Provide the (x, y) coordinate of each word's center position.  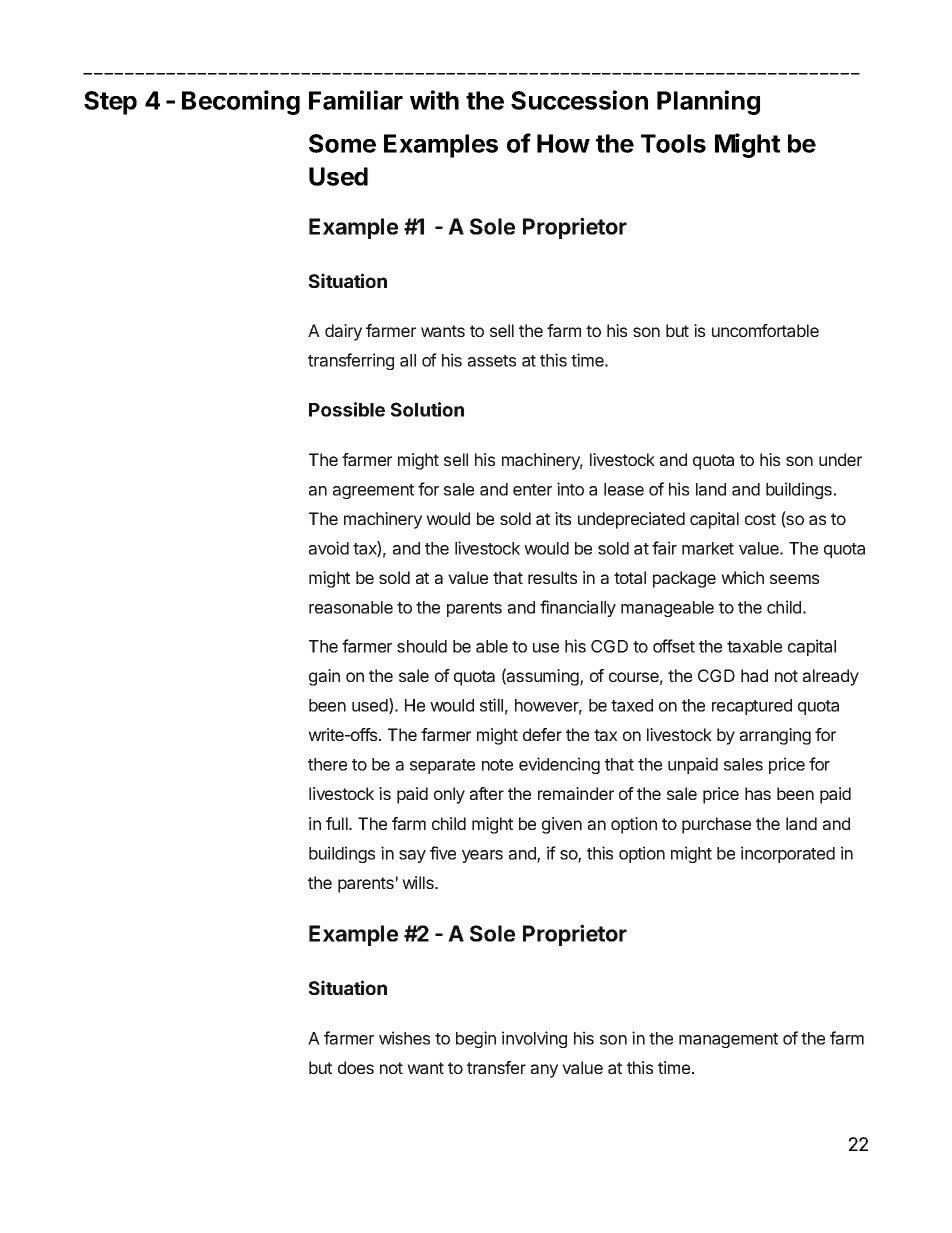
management (728, 1040)
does (356, 1067)
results (552, 577)
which (742, 577)
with (434, 100)
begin (476, 1039)
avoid (329, 548)
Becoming (241, 102)
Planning (708, 102)
